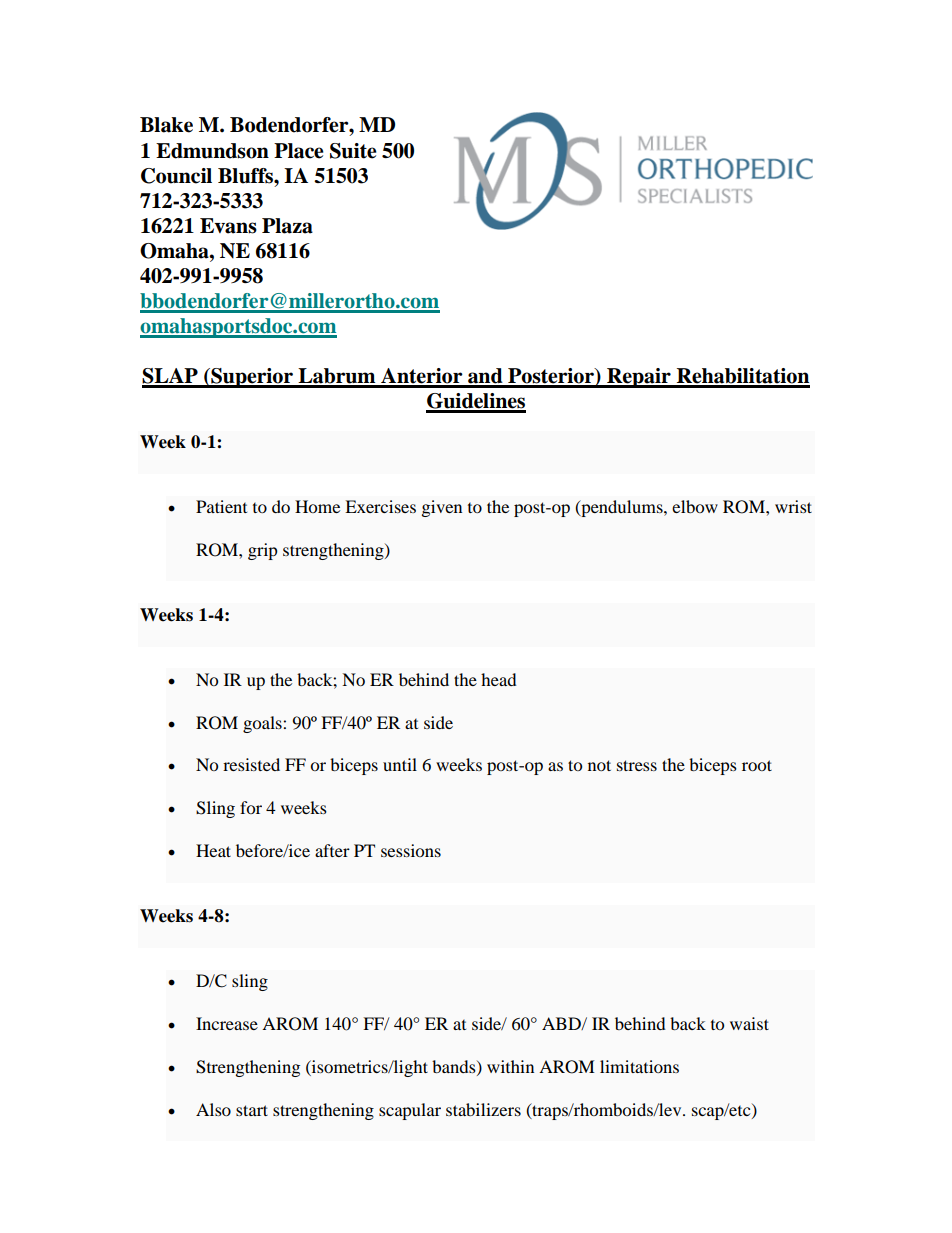  I want to click on resisted, so click(251, 764).
